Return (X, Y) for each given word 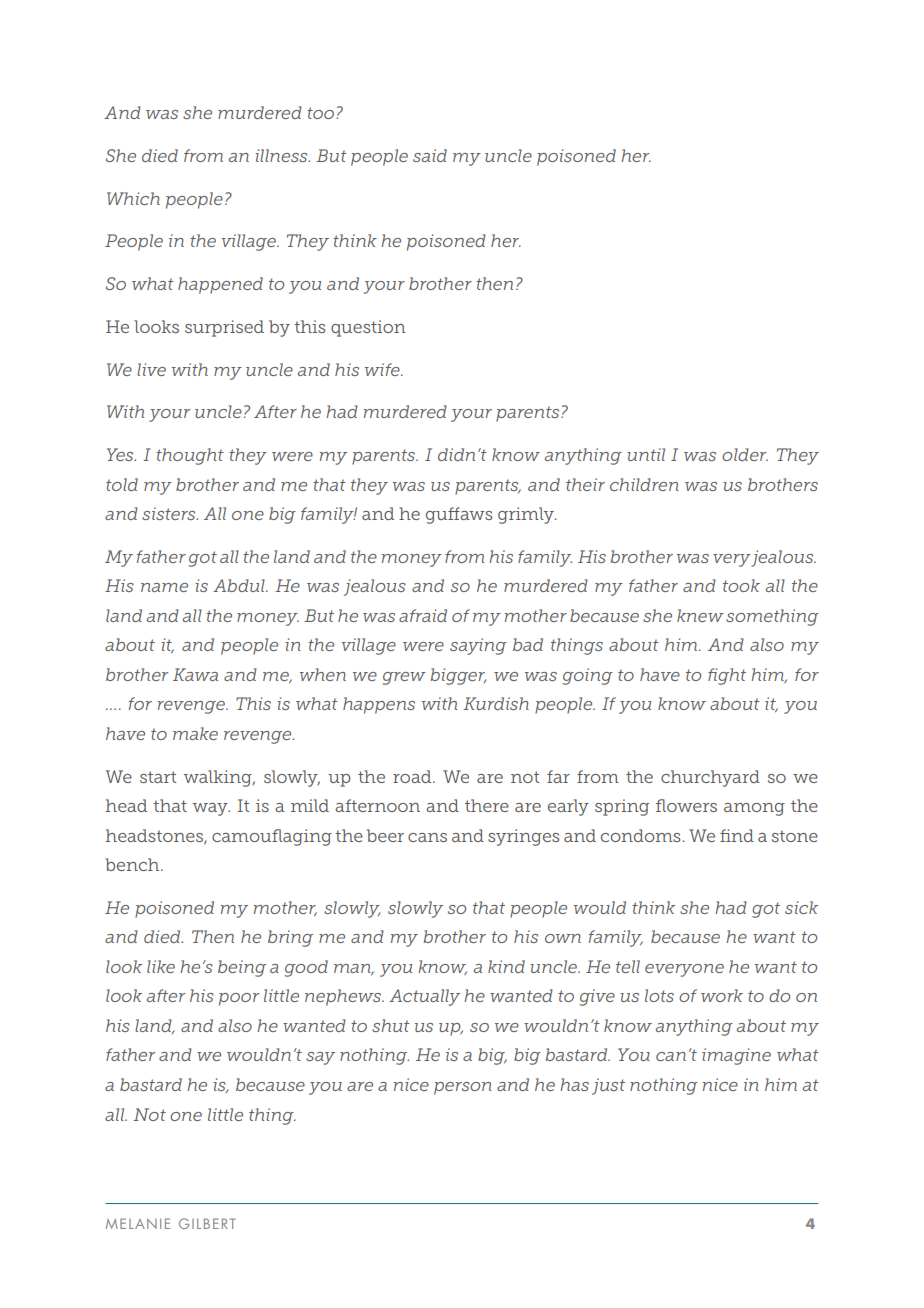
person (463, 1088)
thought (190, 456)
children (644, 484)
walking (219, 778)
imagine (736, 1056)
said (430, 155)
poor (239, 999)
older (745, 454)
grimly (527, 515)
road (413, 776)
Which (133, 198)
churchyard (710, 778)
